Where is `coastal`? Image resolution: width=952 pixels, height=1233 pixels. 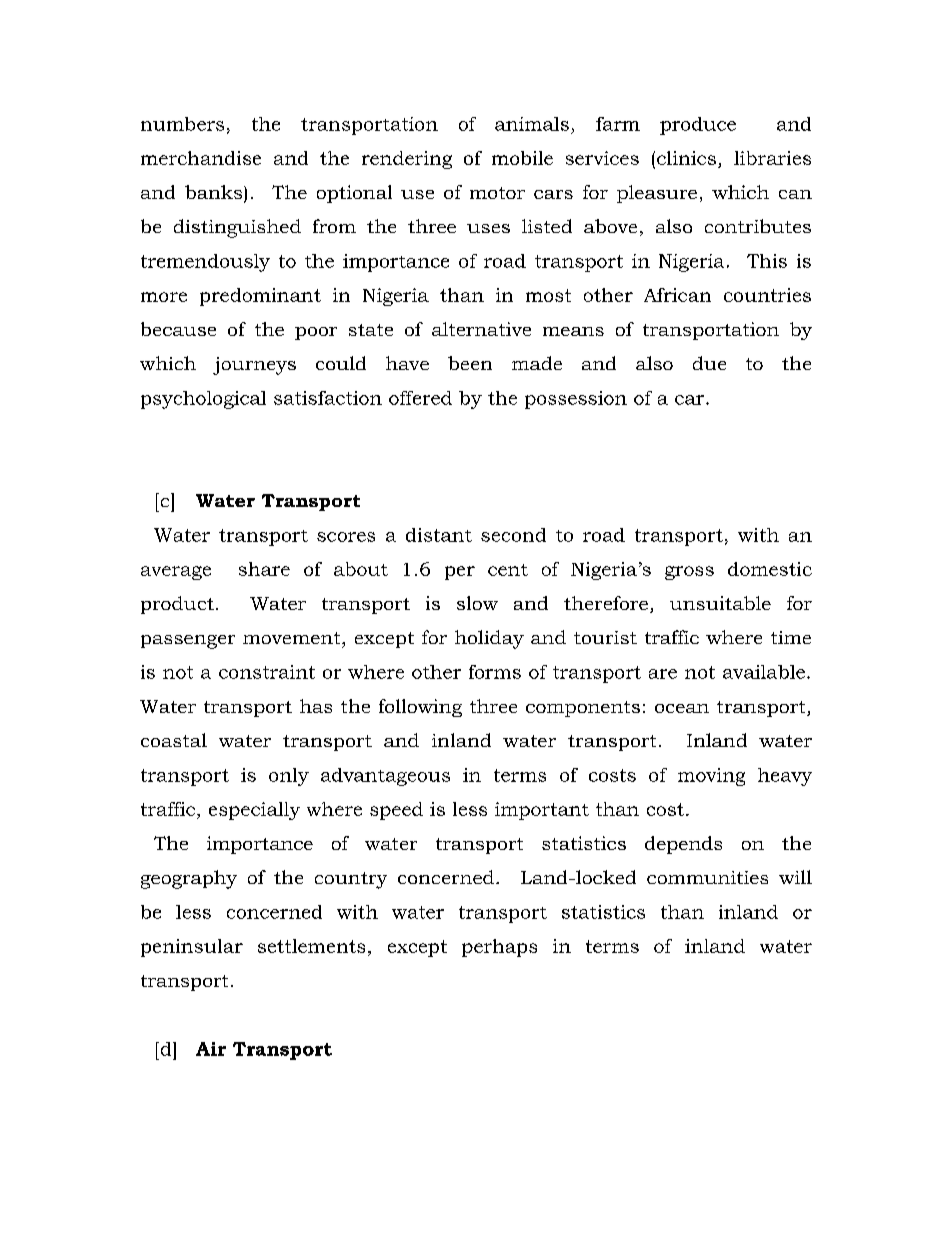 coastal is located at coordinates (174, 740).
